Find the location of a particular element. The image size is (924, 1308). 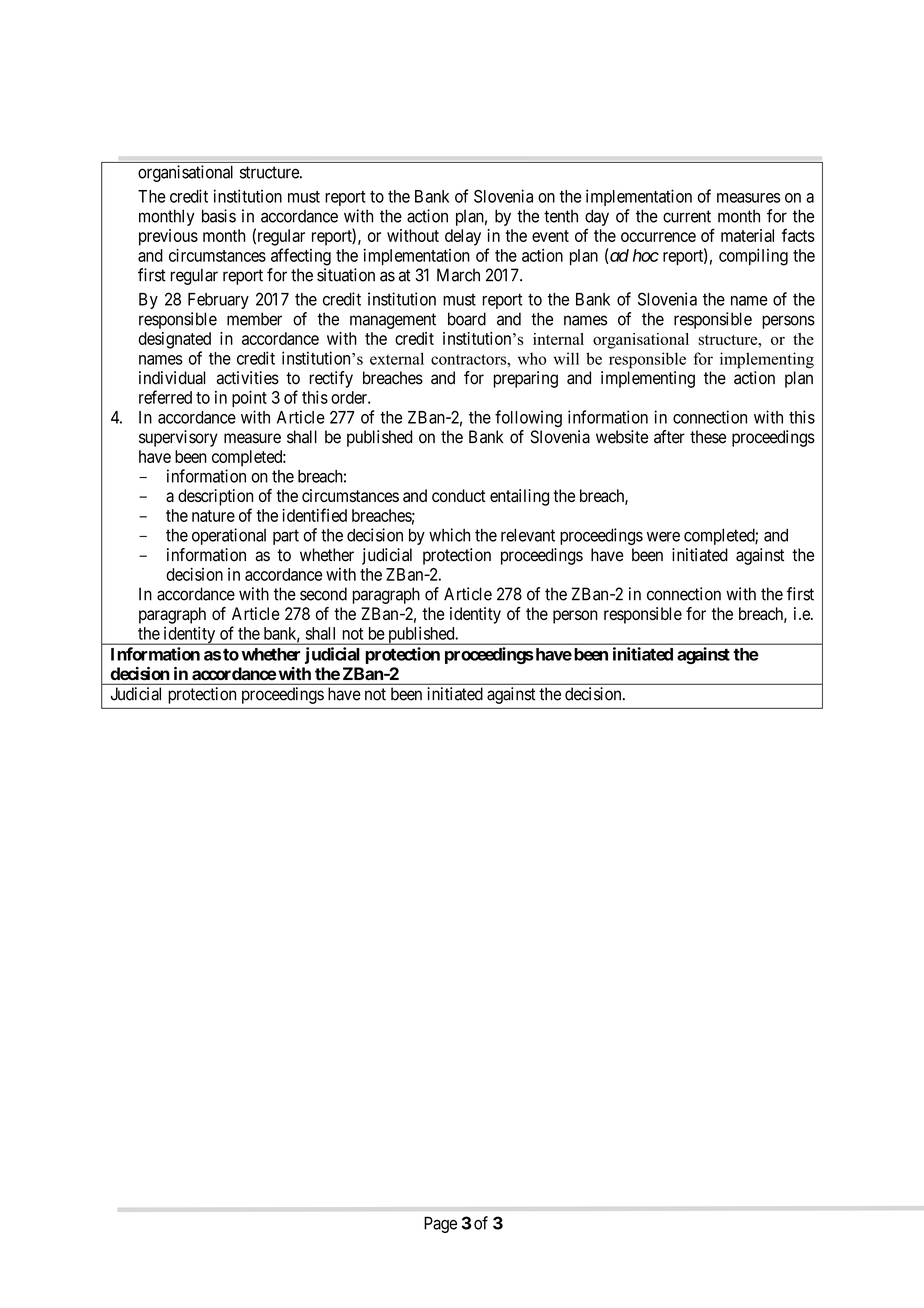

material is located at coordinates (747, 235).
